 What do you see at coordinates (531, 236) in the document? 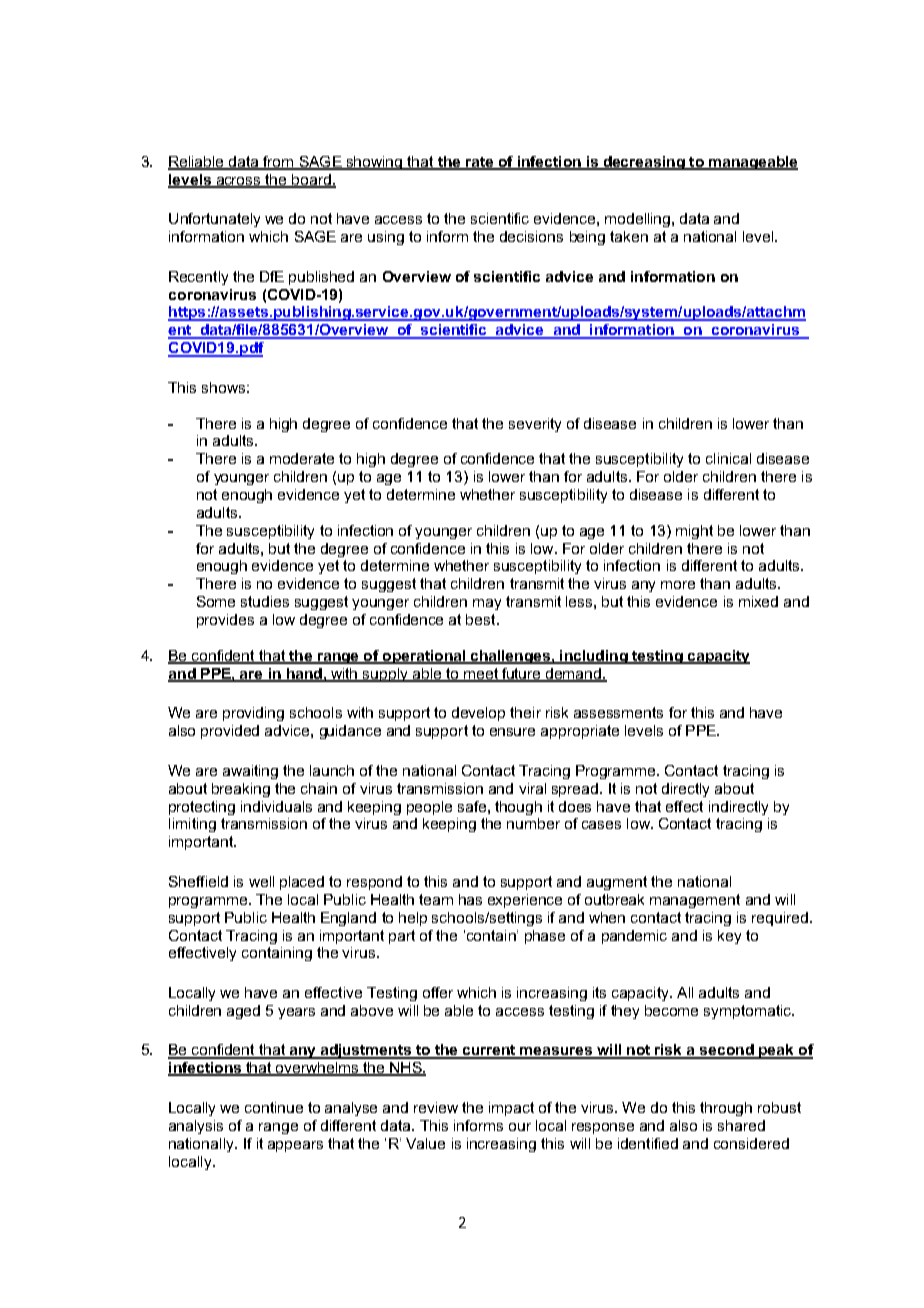
I see `decisions` at bounding box center [531, 236].
